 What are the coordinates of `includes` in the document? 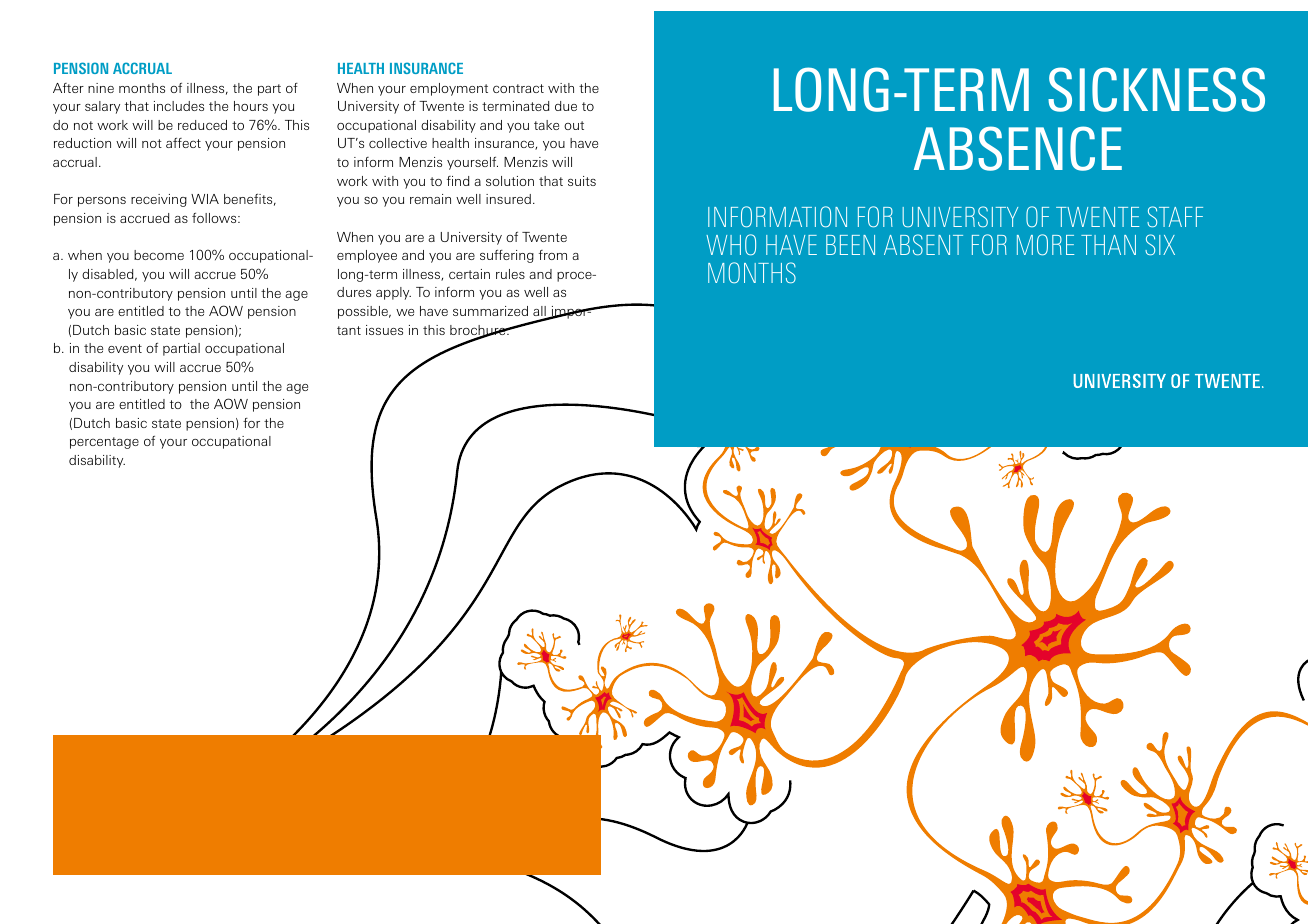 It's located at (179, 106).
